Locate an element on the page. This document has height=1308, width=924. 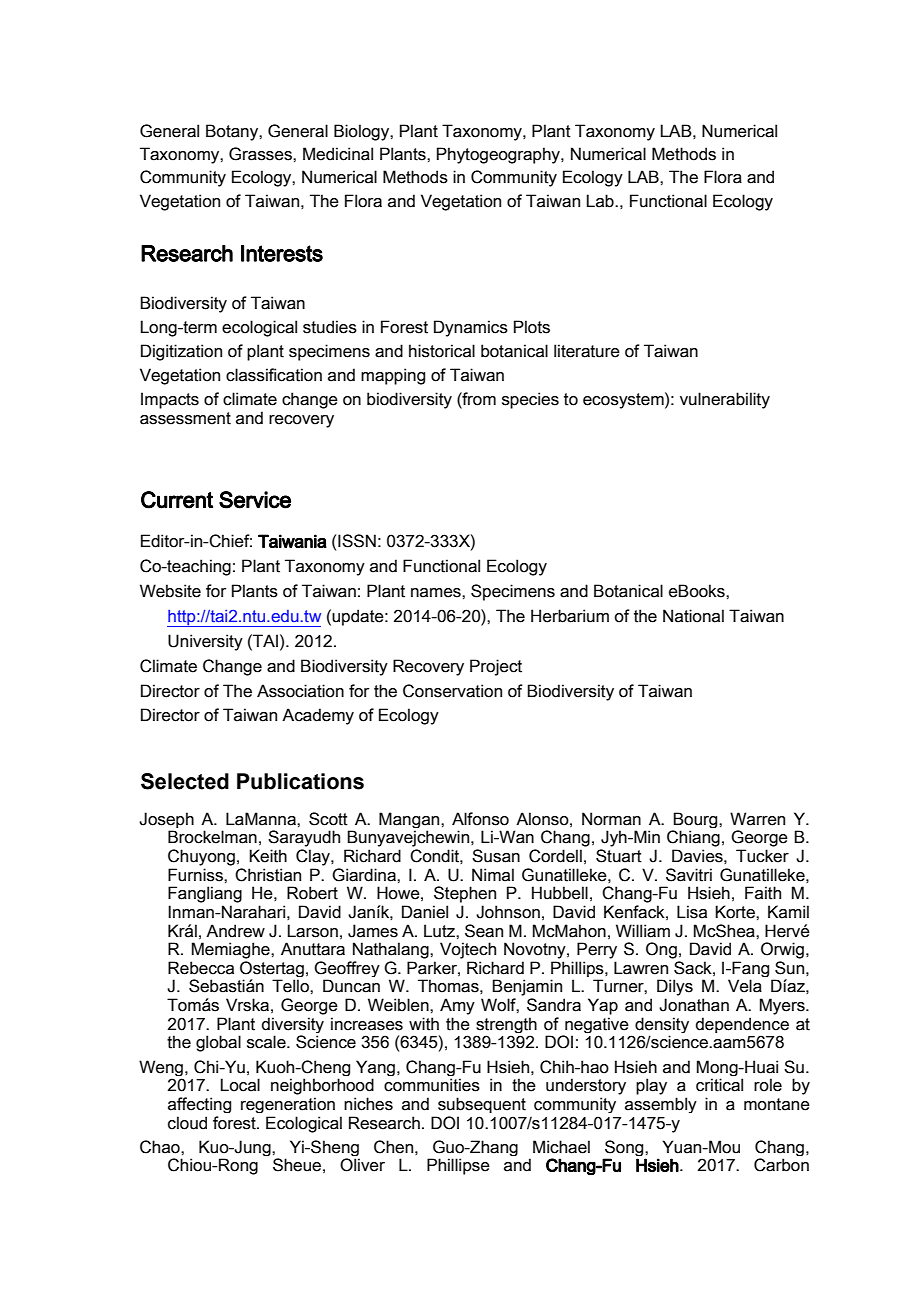
subsequent is located at coordinates (482, 1105).
